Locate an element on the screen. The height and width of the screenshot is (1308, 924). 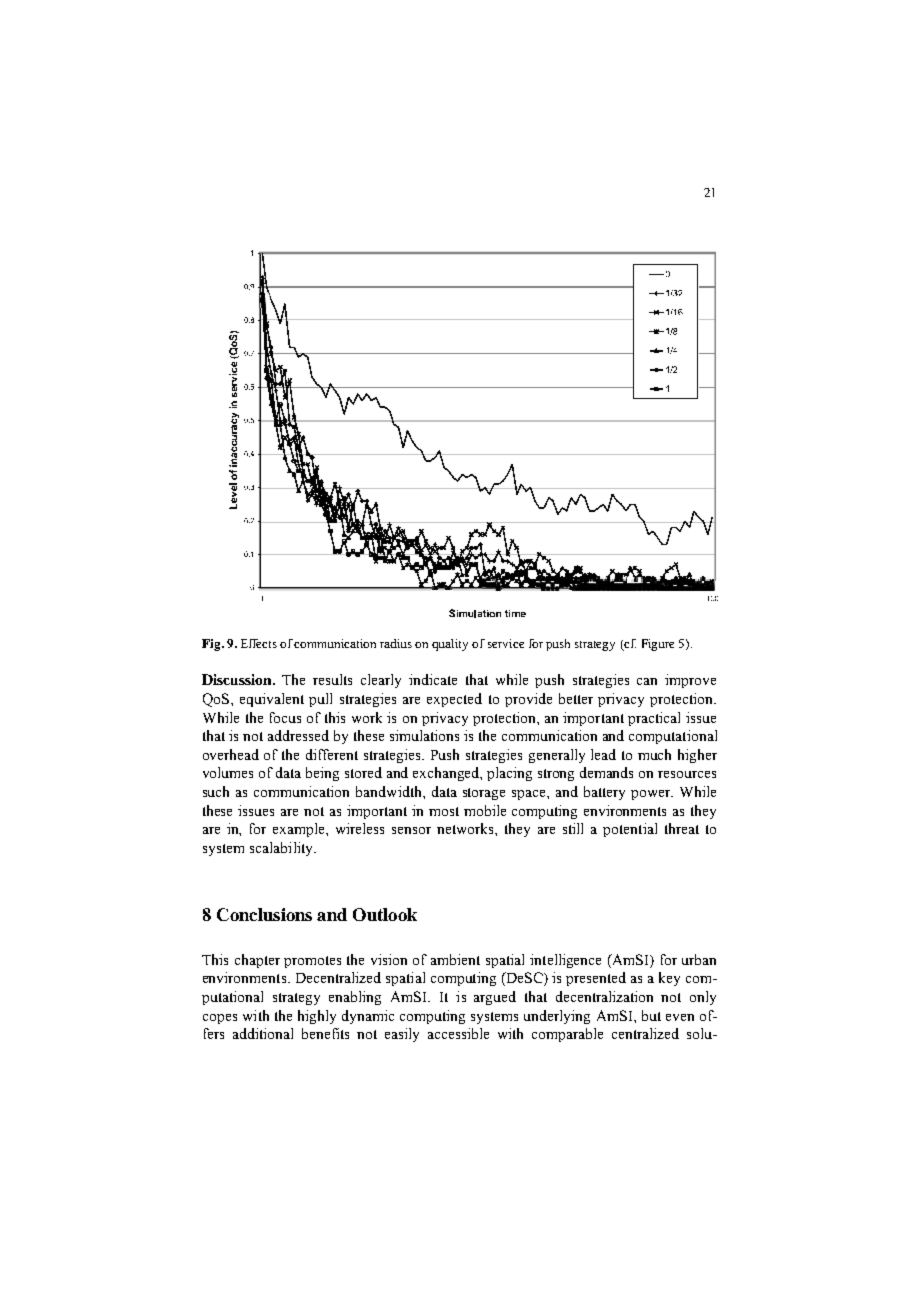
much is located at coordinates (654, 754).
